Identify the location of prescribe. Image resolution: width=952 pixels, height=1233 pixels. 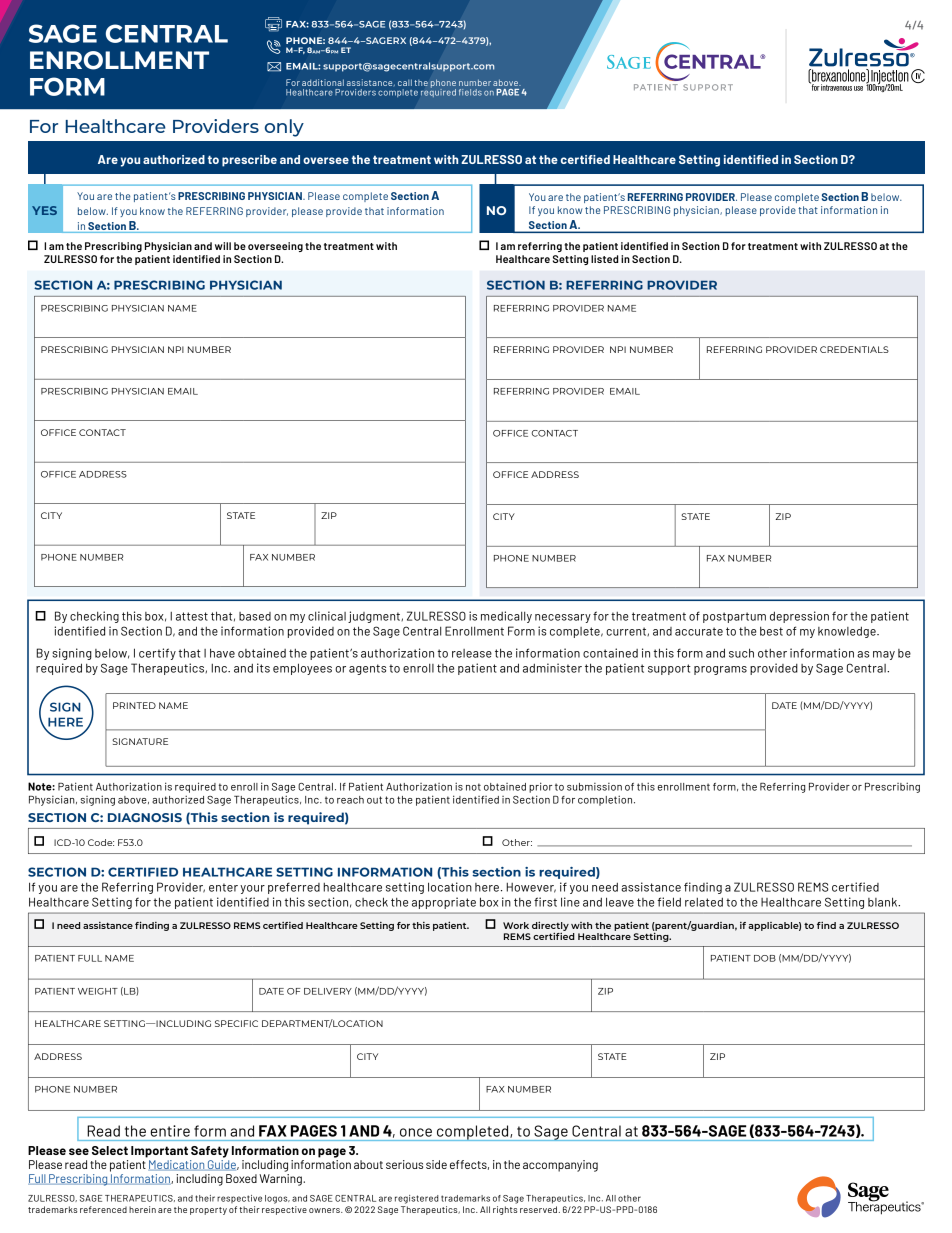
(249, 161).
